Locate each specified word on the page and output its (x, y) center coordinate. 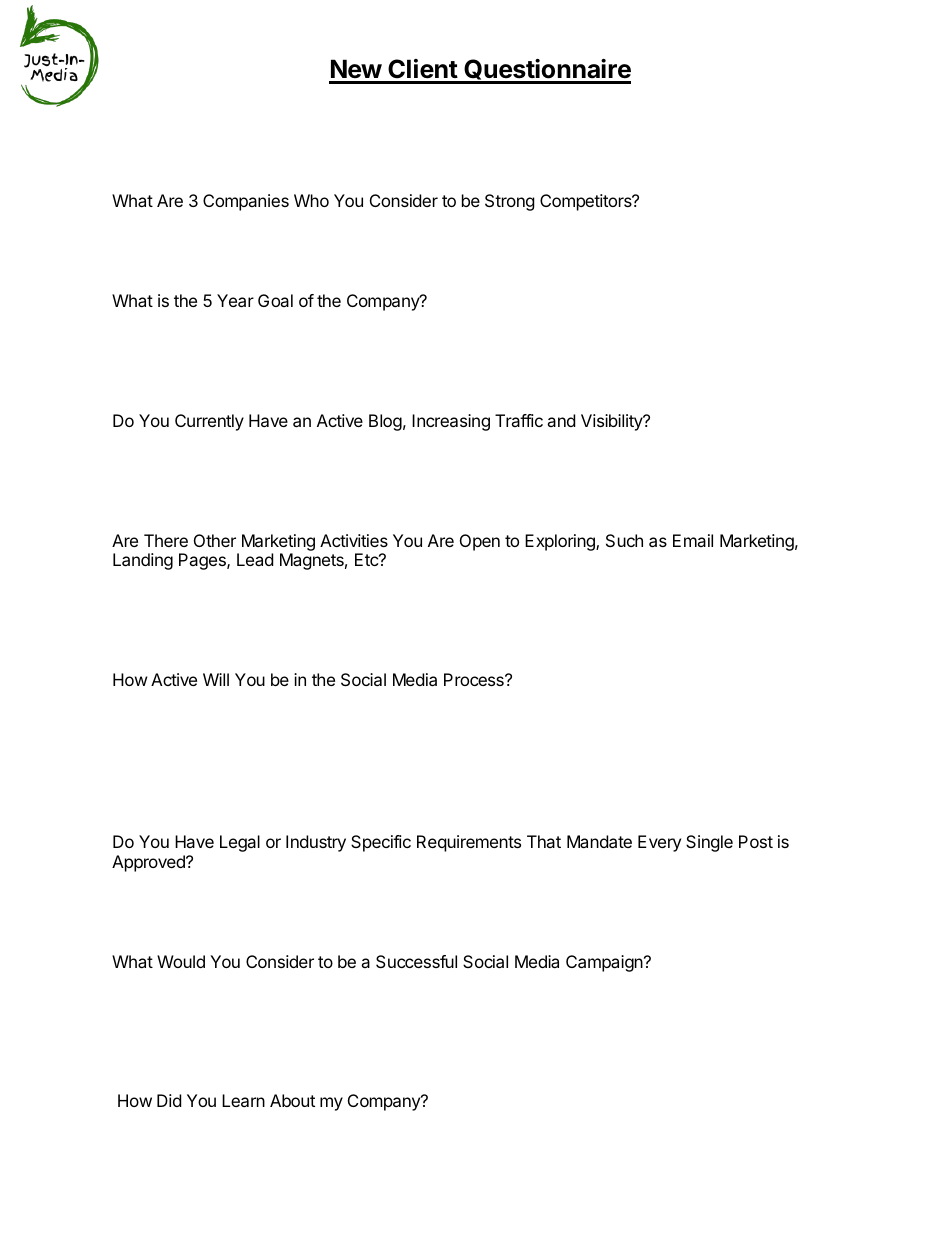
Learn (243, 1100)
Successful (416, 961)
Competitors (587, 202)
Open (480, 542)
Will (216, 679)
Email (693, 540)
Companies (246, 202)
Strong (510, 202)
